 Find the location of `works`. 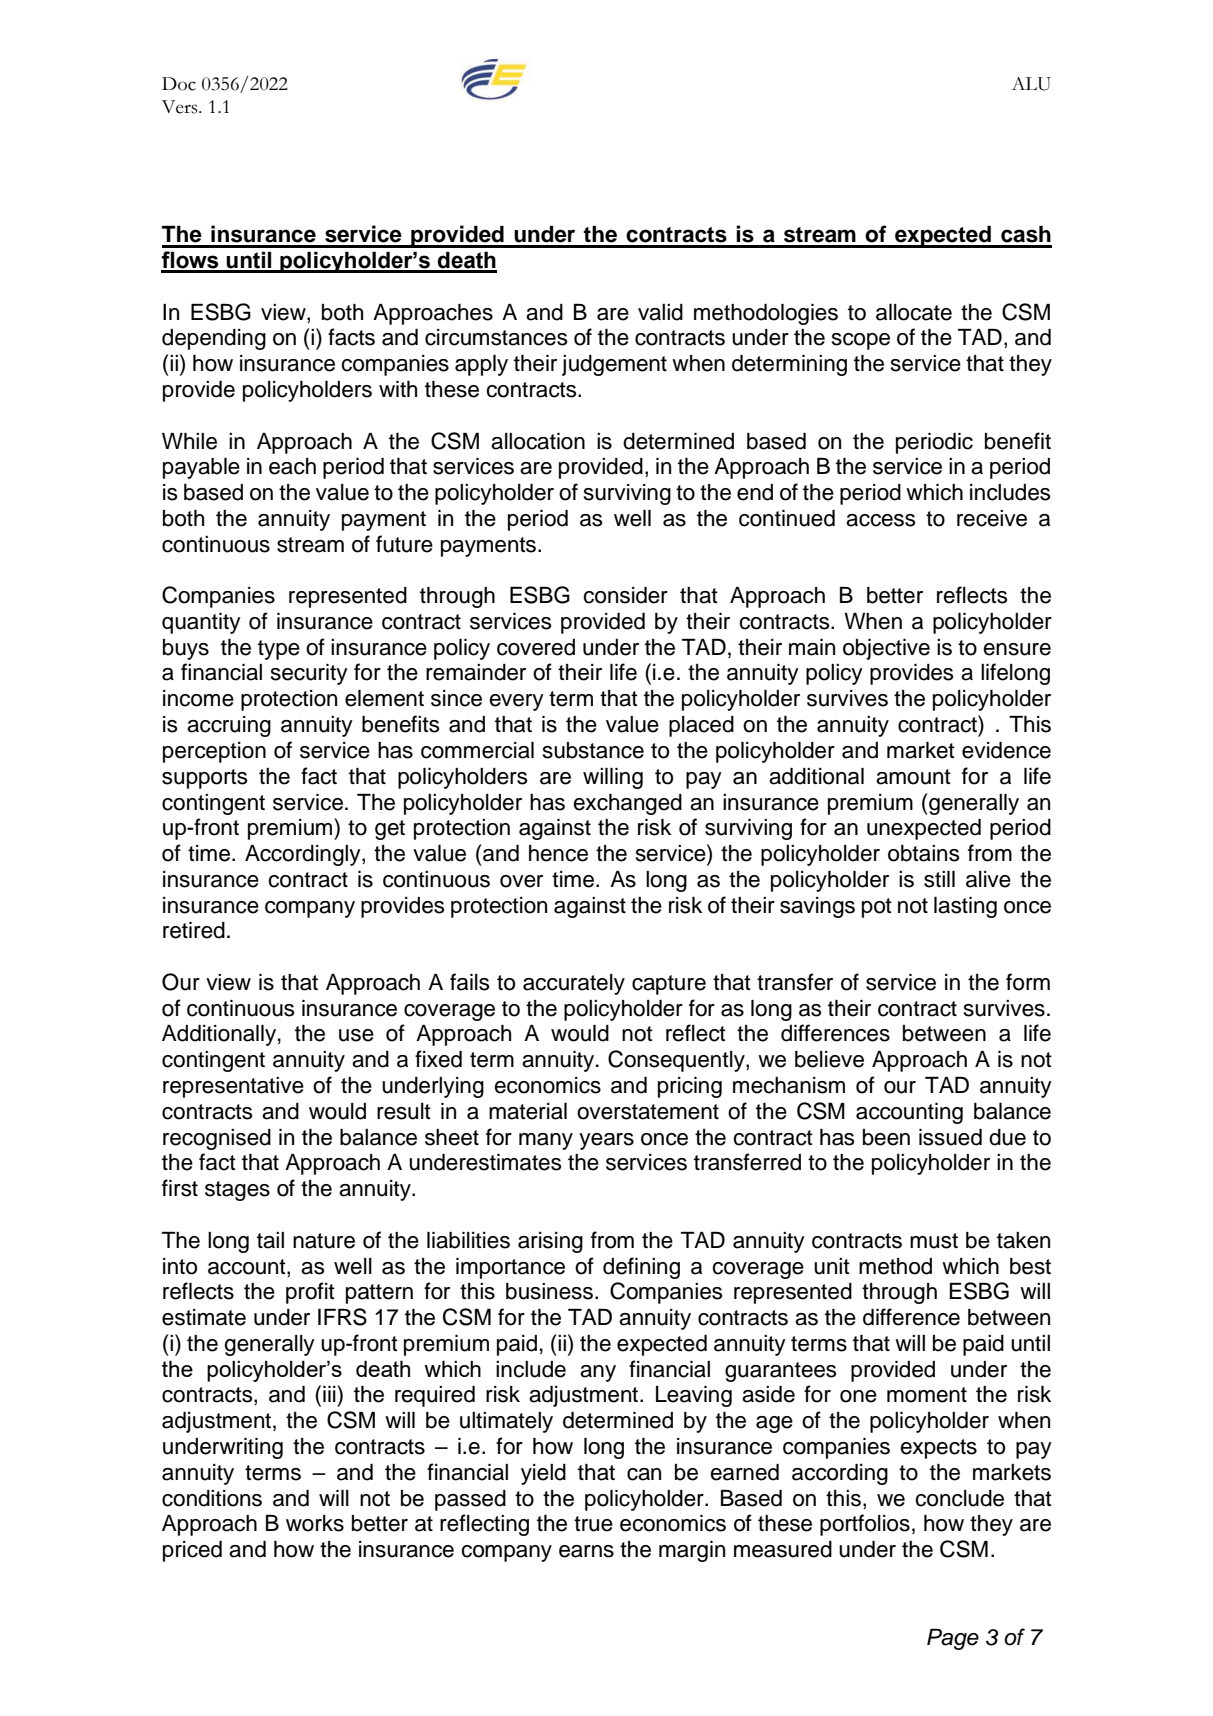

works is located at coordinates (315, 1523).
